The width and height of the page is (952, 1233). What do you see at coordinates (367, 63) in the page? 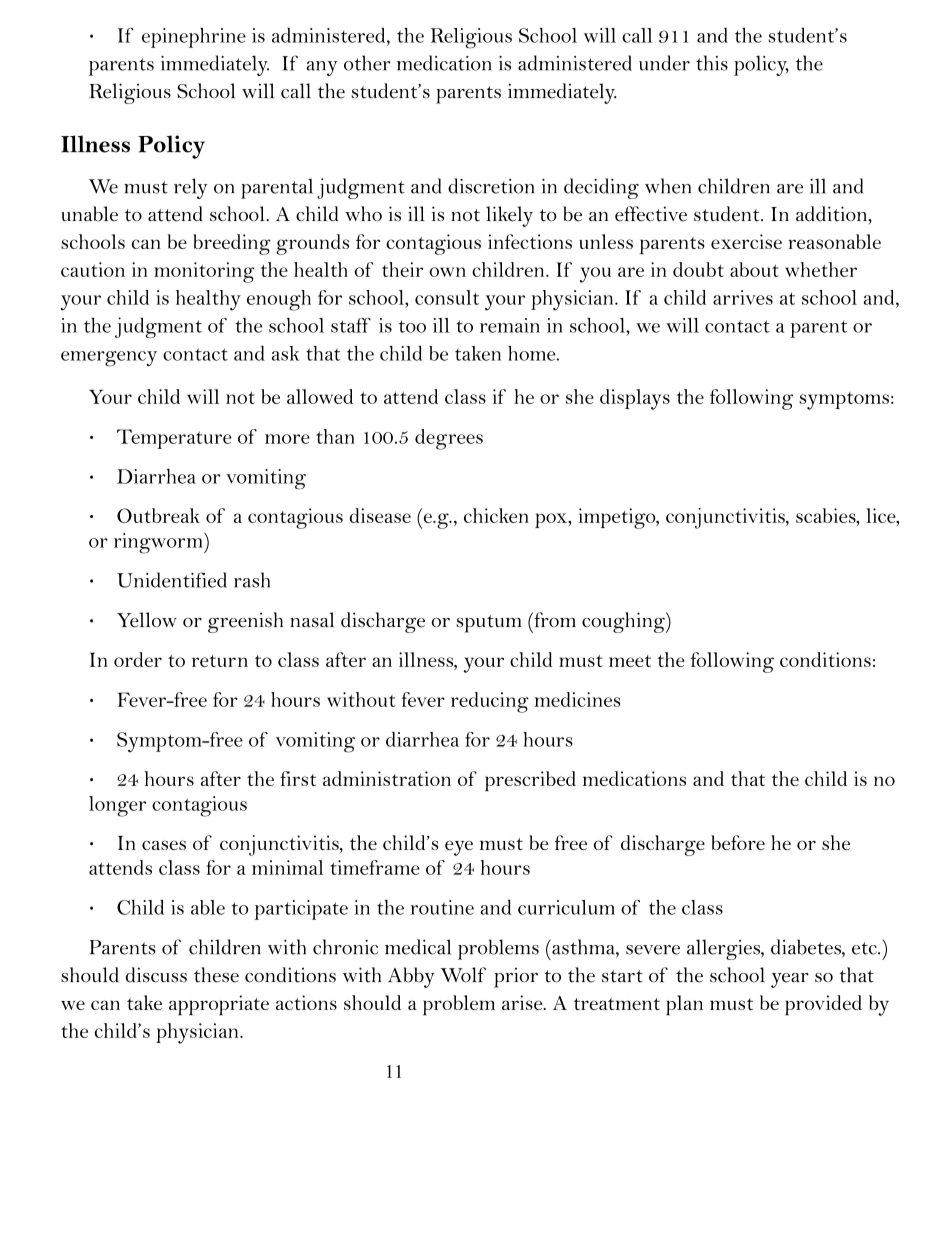
I see `other` at bounding box center [367, 63].
